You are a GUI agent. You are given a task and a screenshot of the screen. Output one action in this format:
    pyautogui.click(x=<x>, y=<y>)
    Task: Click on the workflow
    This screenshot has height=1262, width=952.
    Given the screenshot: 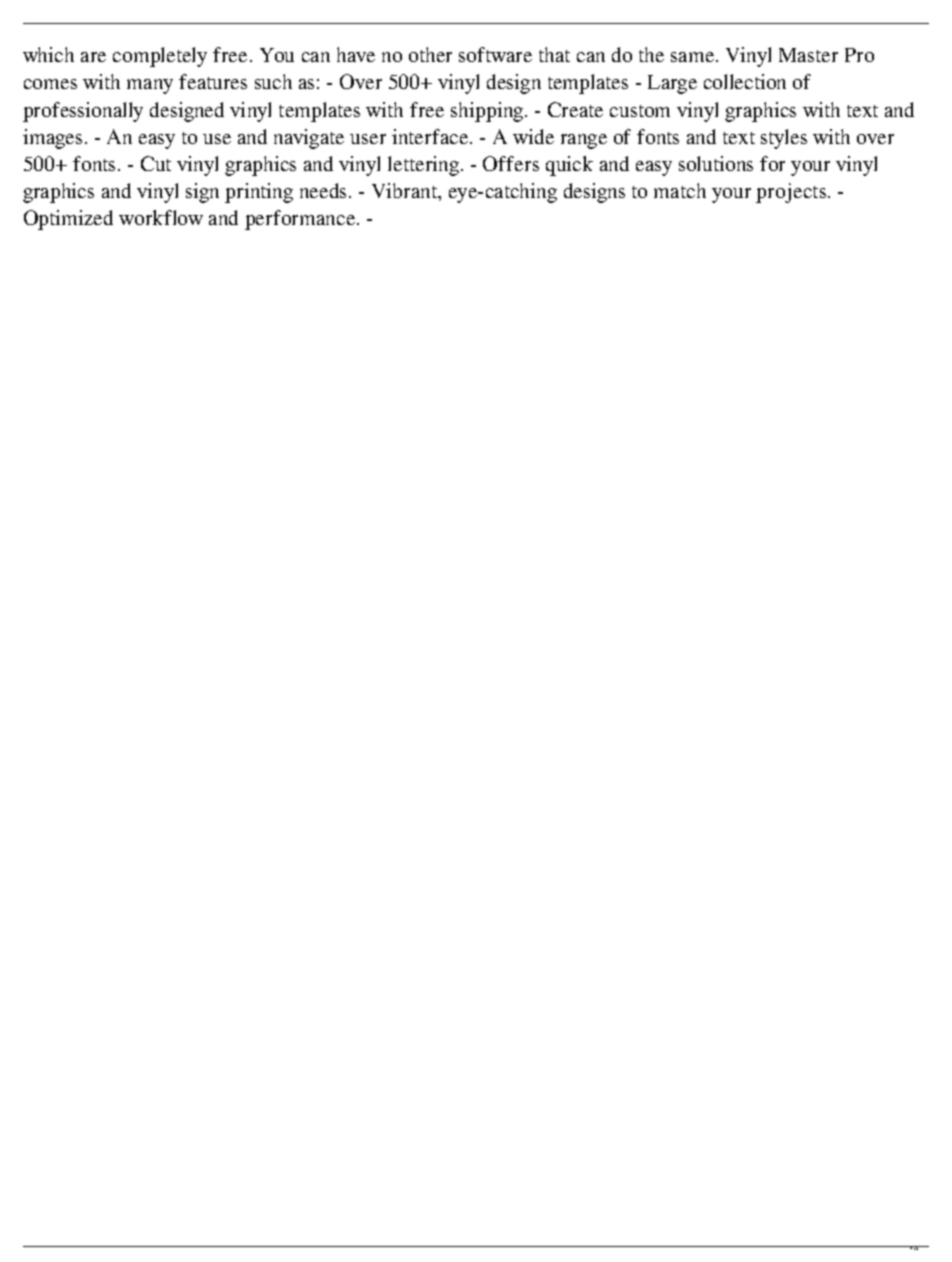 What is the action you would take?
    pyautogui.click(x=161, y=217)
